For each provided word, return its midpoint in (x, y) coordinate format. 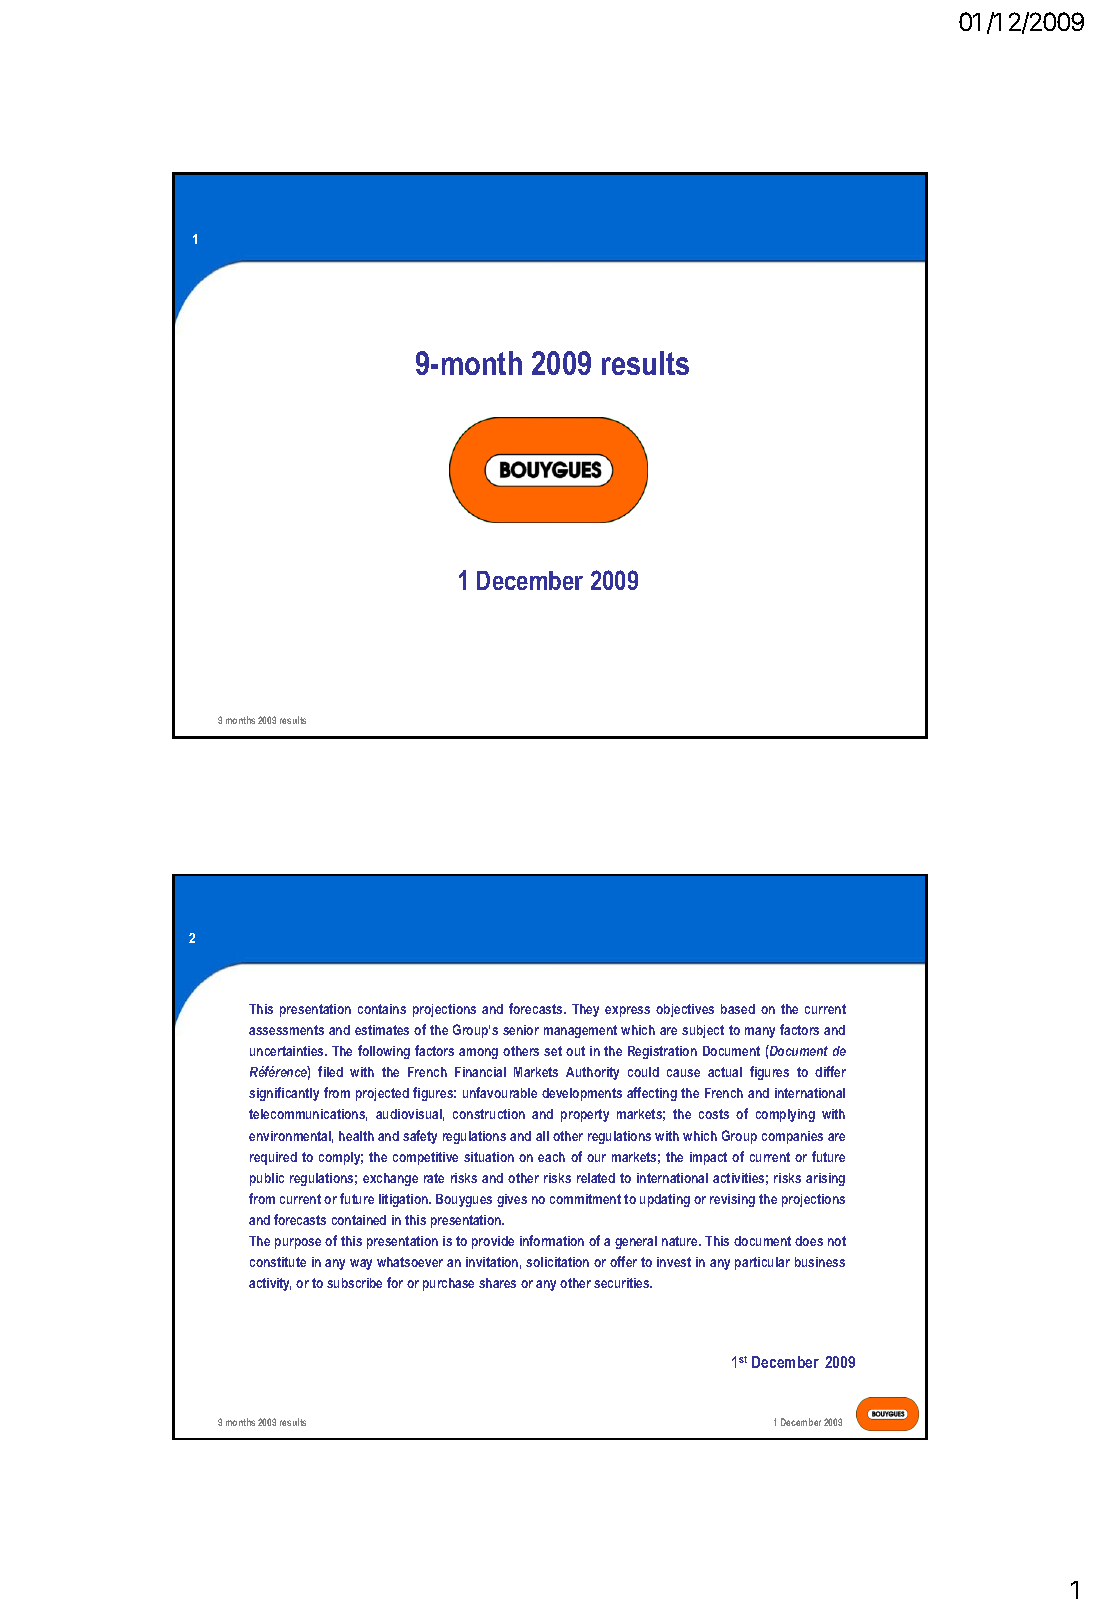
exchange (390, 1179)
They (585, 1010)
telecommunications (308, 1115)
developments (582, 1094)
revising (732, 1200)
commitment (585, 1199)
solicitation (557, 1262)
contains (382, 1009)
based (738, 1009)
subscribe (354, 1283)
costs (714, 1114)
